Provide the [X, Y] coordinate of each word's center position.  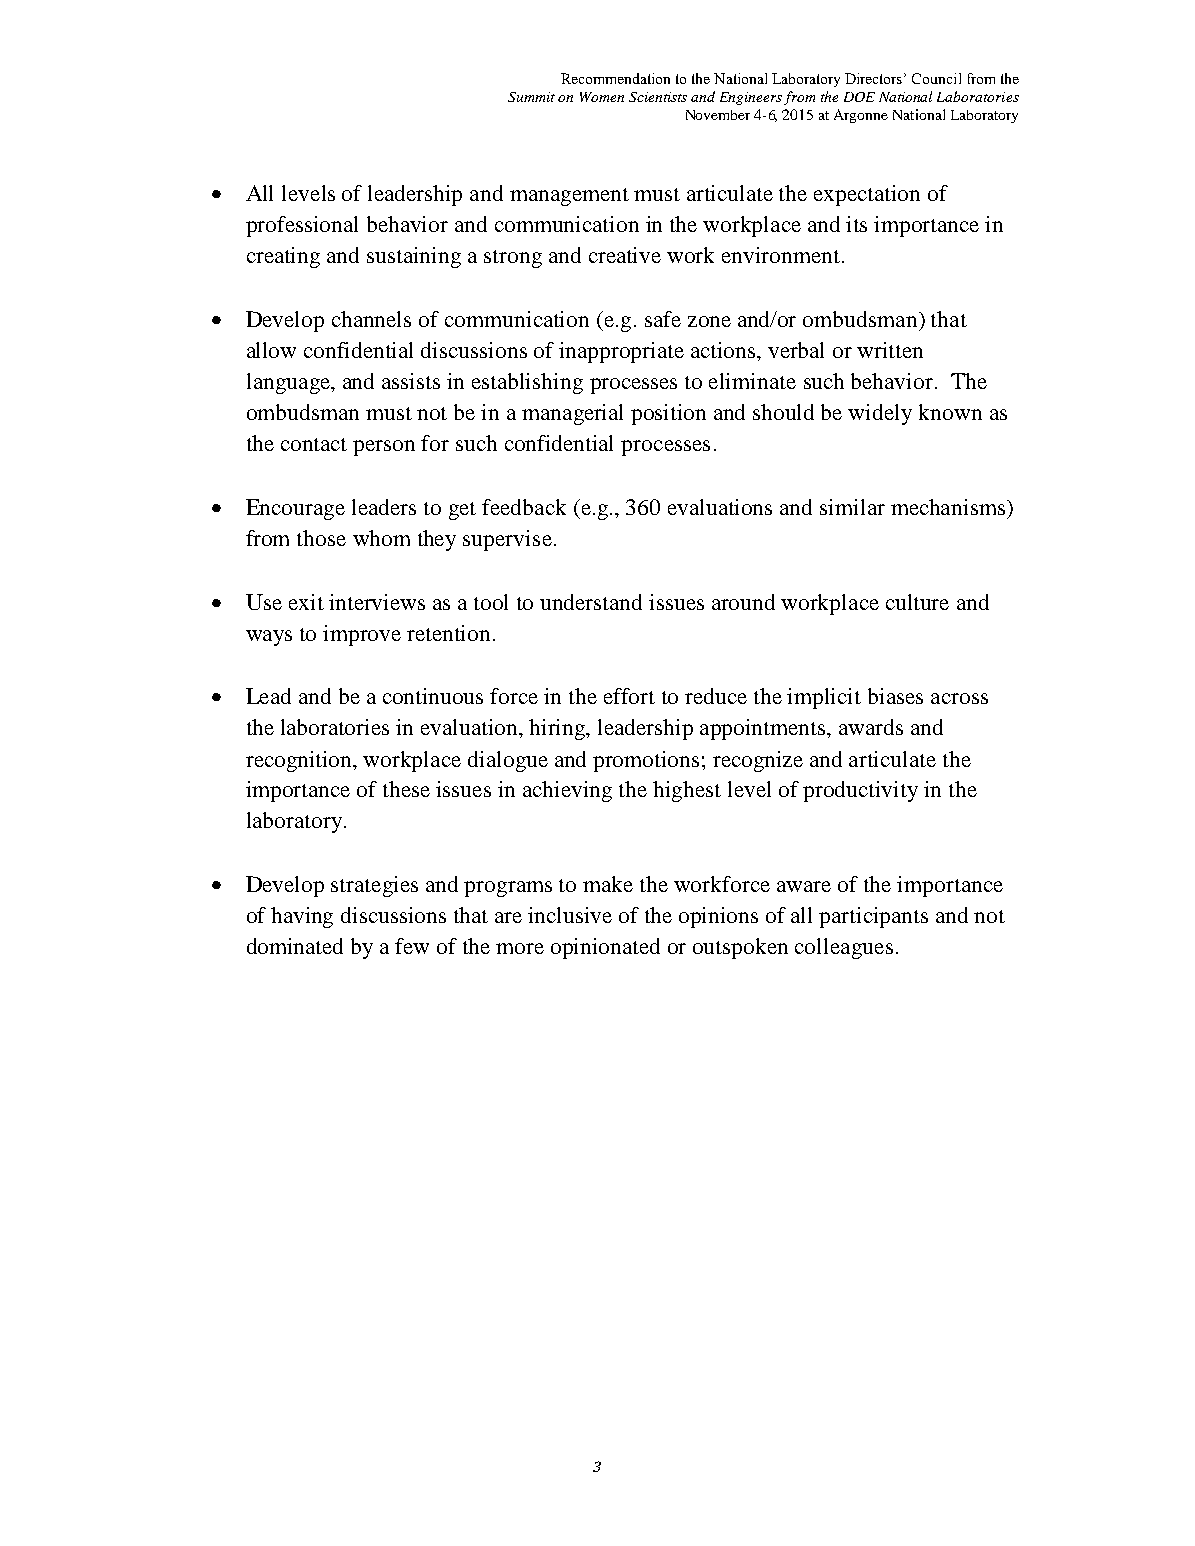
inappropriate [621, 352]
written [890, 350]
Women [602, 97]
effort [629, 696]
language [289, 383]
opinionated [605, 948]
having [302, 917]
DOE [859, 97]
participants [873, 917]
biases [895, 696]
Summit [531, 97]
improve [362, 635]
